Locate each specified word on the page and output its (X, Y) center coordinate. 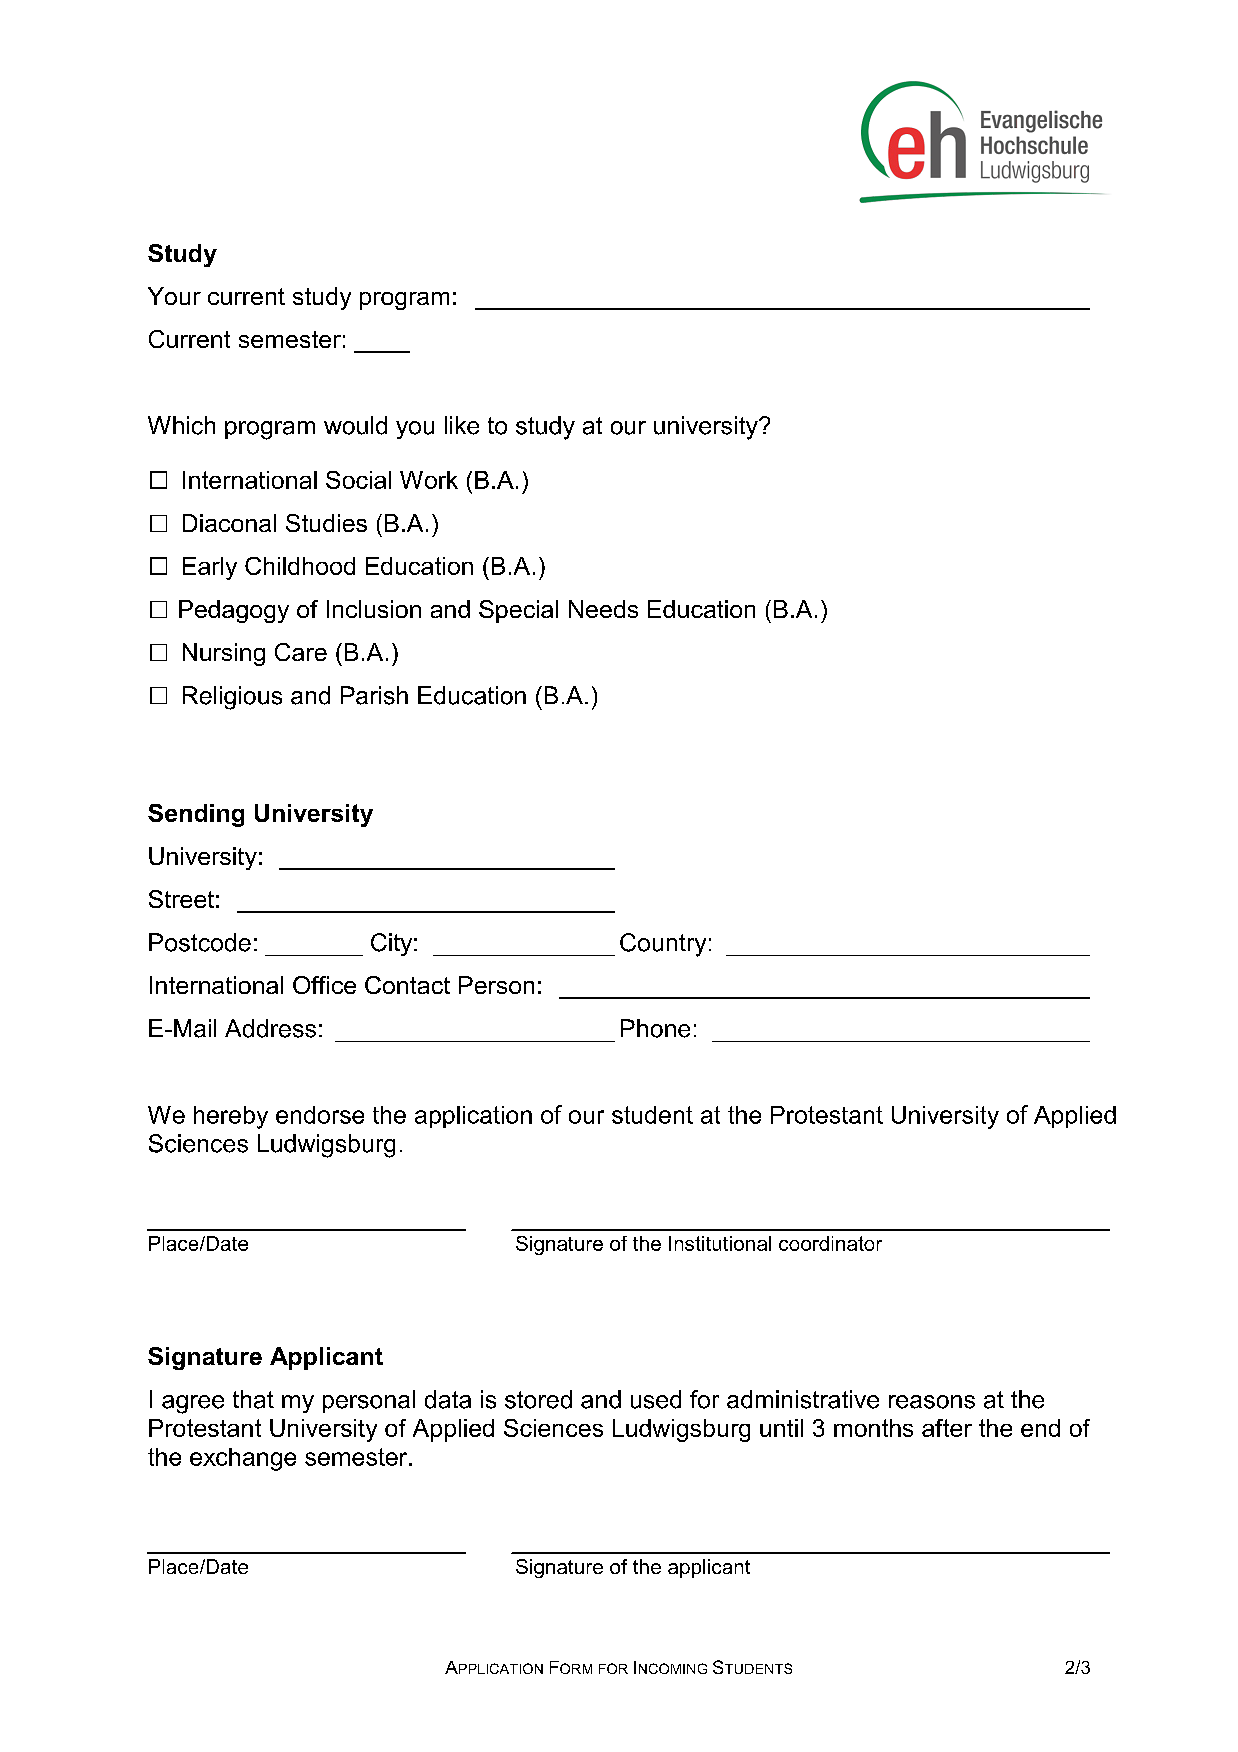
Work (429, 480)
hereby (231, 1117)
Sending (196, 815)
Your (174, 296)
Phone (655, 1028)
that (253, 1399)
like (462, 425)
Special (518, 611)
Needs (603, 609)
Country (663, 945)
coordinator (830, 1243)
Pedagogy (234, 611)
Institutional (720, 1243)
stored (538, 1399)
